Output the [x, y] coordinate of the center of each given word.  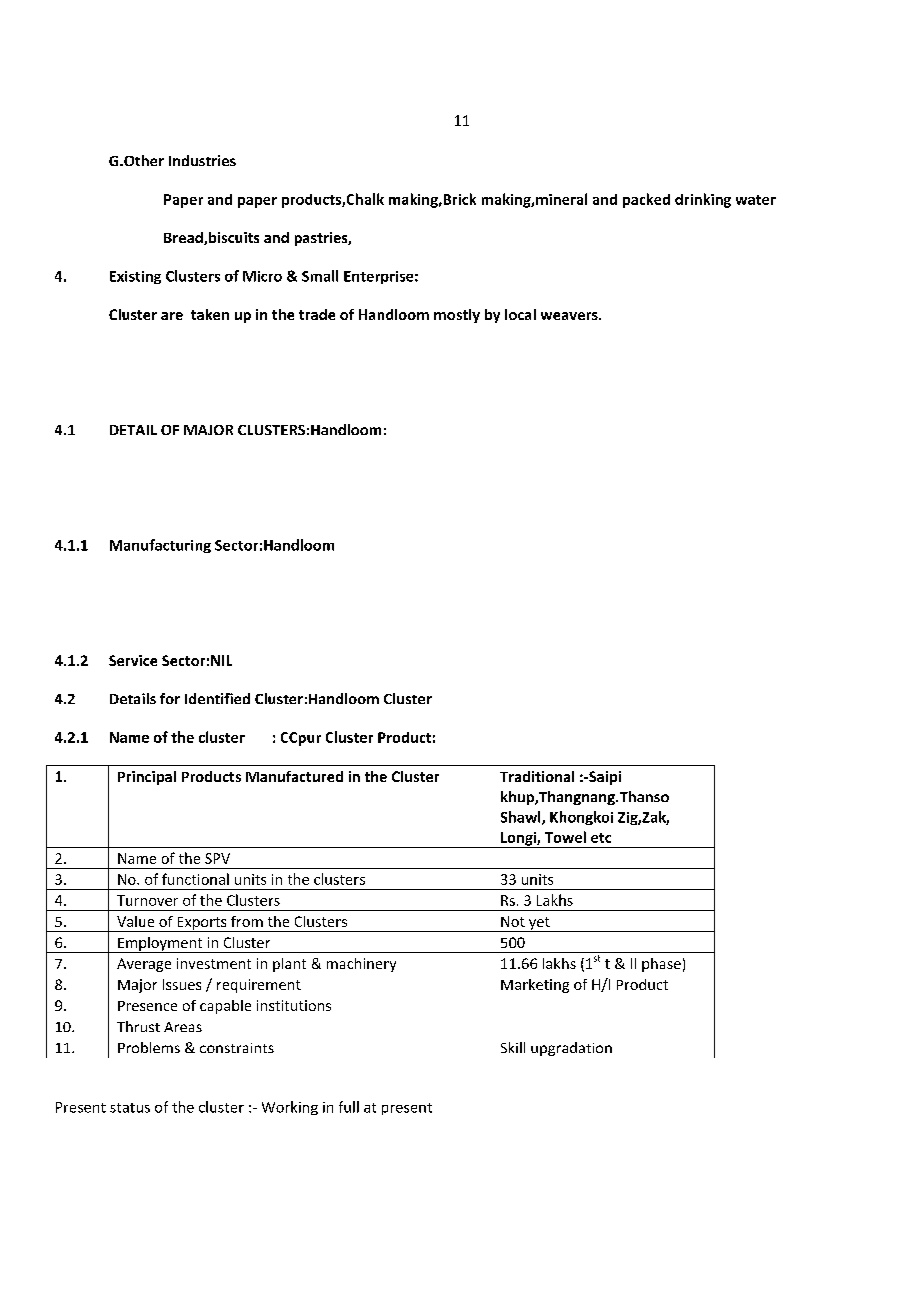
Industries [202, 160]
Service [133, 660]
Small [320, 276]
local [520, 314]
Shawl [522, 818]
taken [210, 314]
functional [195, 879]
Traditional [537, 776]
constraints [237, 1048]
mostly [457, 316]
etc [601, 838]
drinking [703, 200]
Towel [565, 837]
